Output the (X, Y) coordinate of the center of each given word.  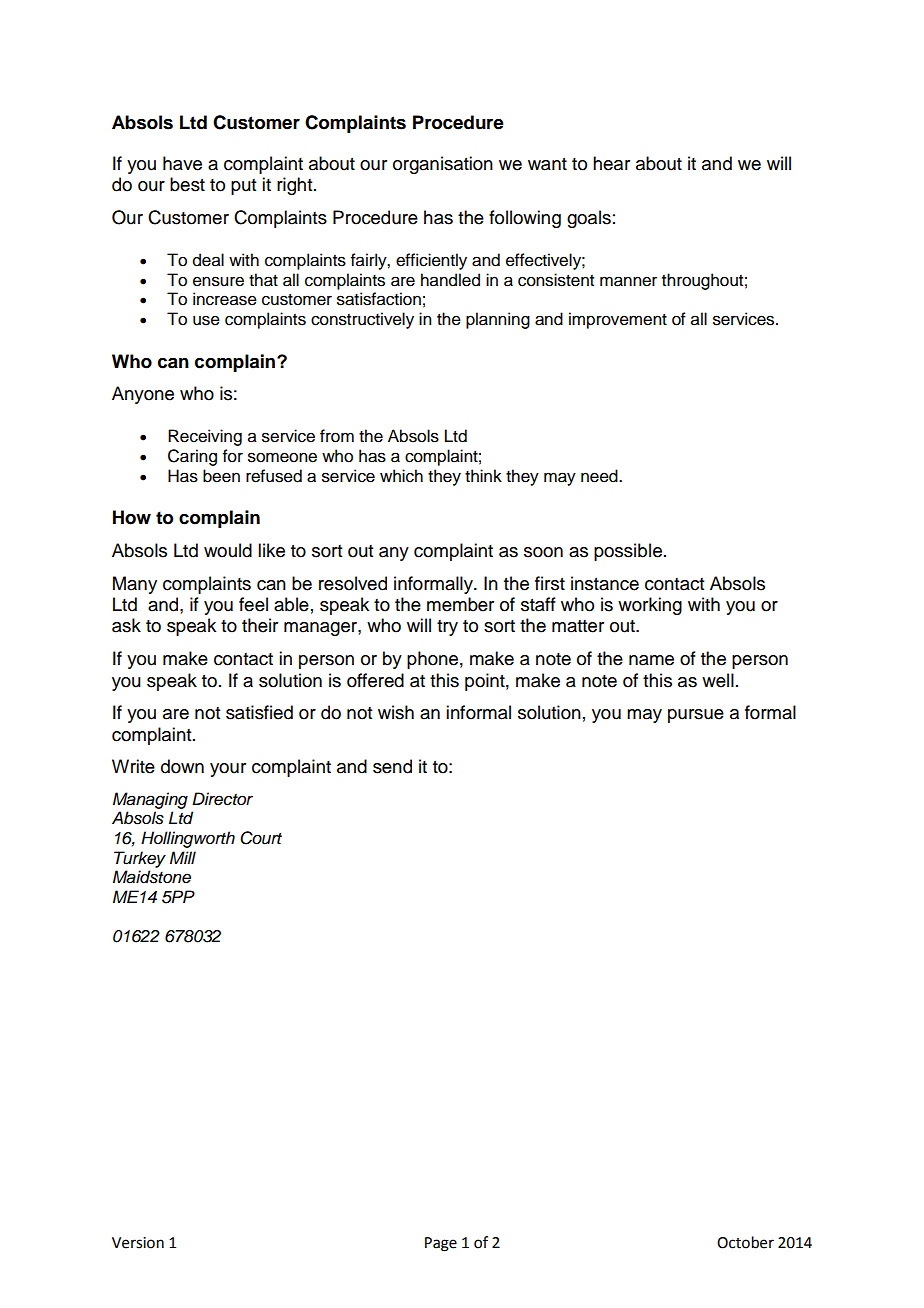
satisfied (259, 712)
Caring (192, 457)
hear (611, 163)
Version (138, 1243)
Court (261, 838)
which (401, 476)
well (718, 680)
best (187, 184)
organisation (443, 165)
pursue (696, 716)
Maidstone (152, 877)
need (600, 476)
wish (396, 712)
